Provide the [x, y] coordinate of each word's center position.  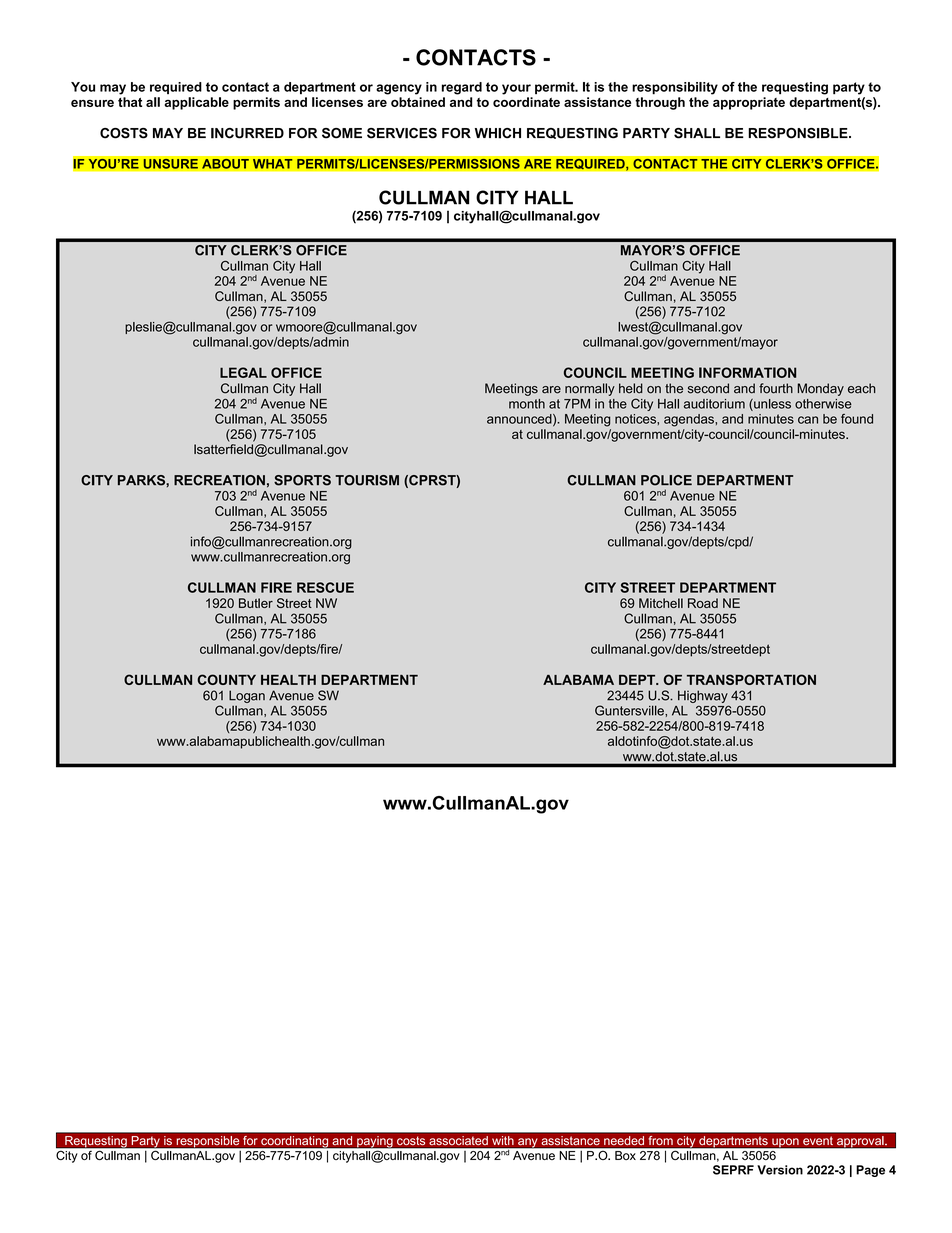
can [808, 420]
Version [780, 1170]
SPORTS [302, 480]
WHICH [498, 133]
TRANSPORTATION [751, 679]
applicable [197, 103]
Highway [703, 696]
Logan [247, 696]
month [527, 404]
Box [625, 1155]
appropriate [749, 103]
